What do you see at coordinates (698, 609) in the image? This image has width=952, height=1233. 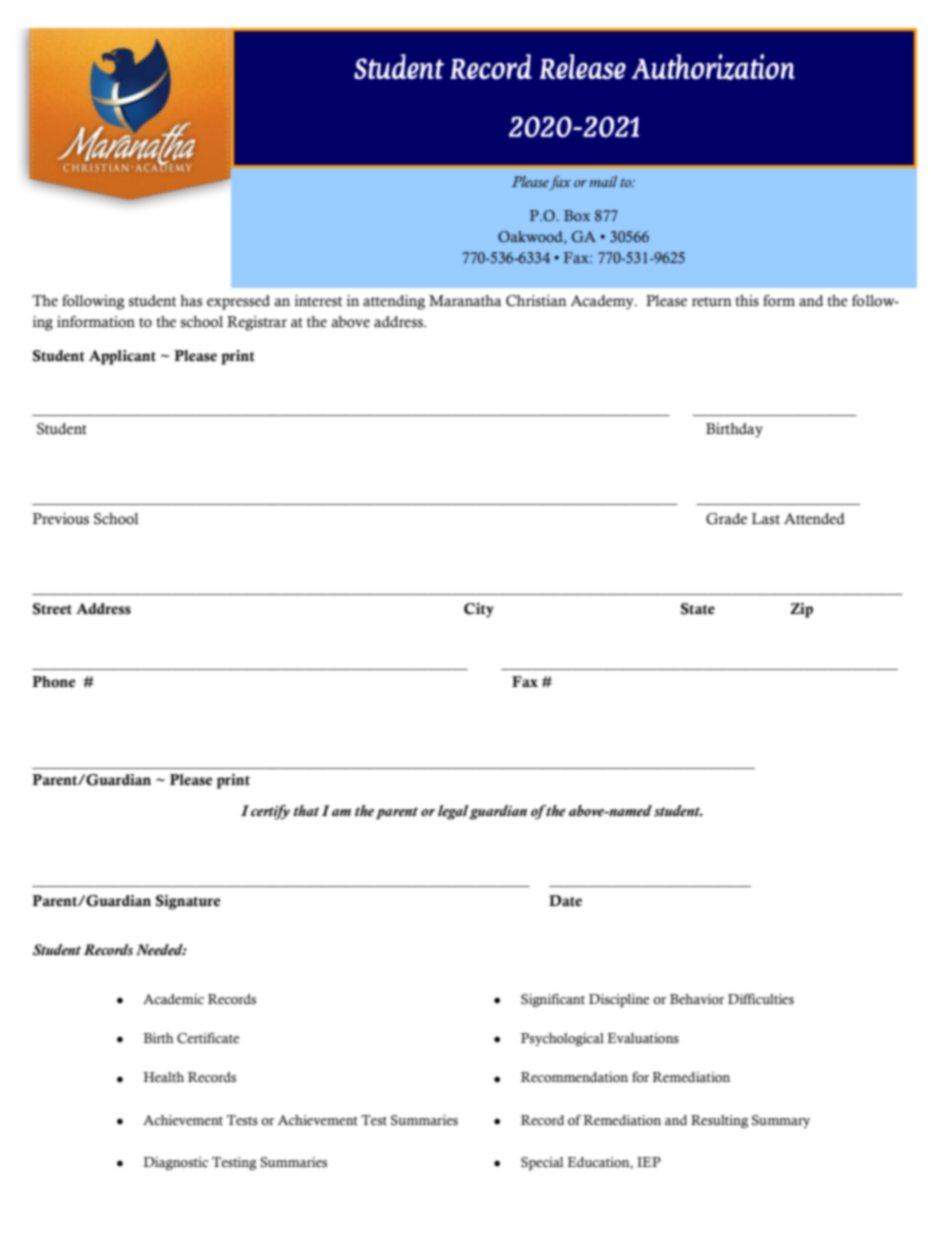 I see `State` at bounding box center [698, 609].
